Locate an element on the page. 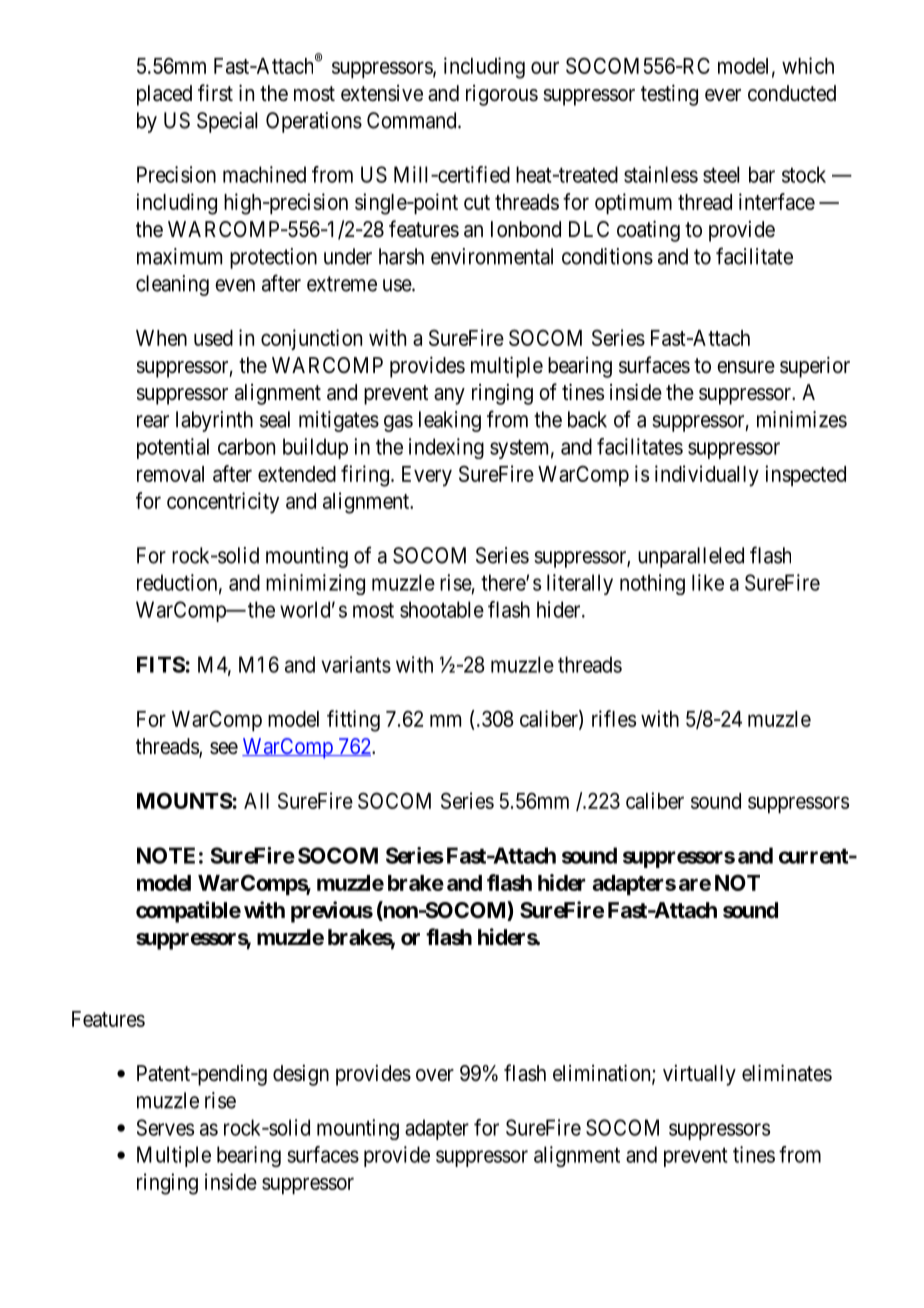 This document has height=1308, width=924. first is located at coordinates (215, 93).
